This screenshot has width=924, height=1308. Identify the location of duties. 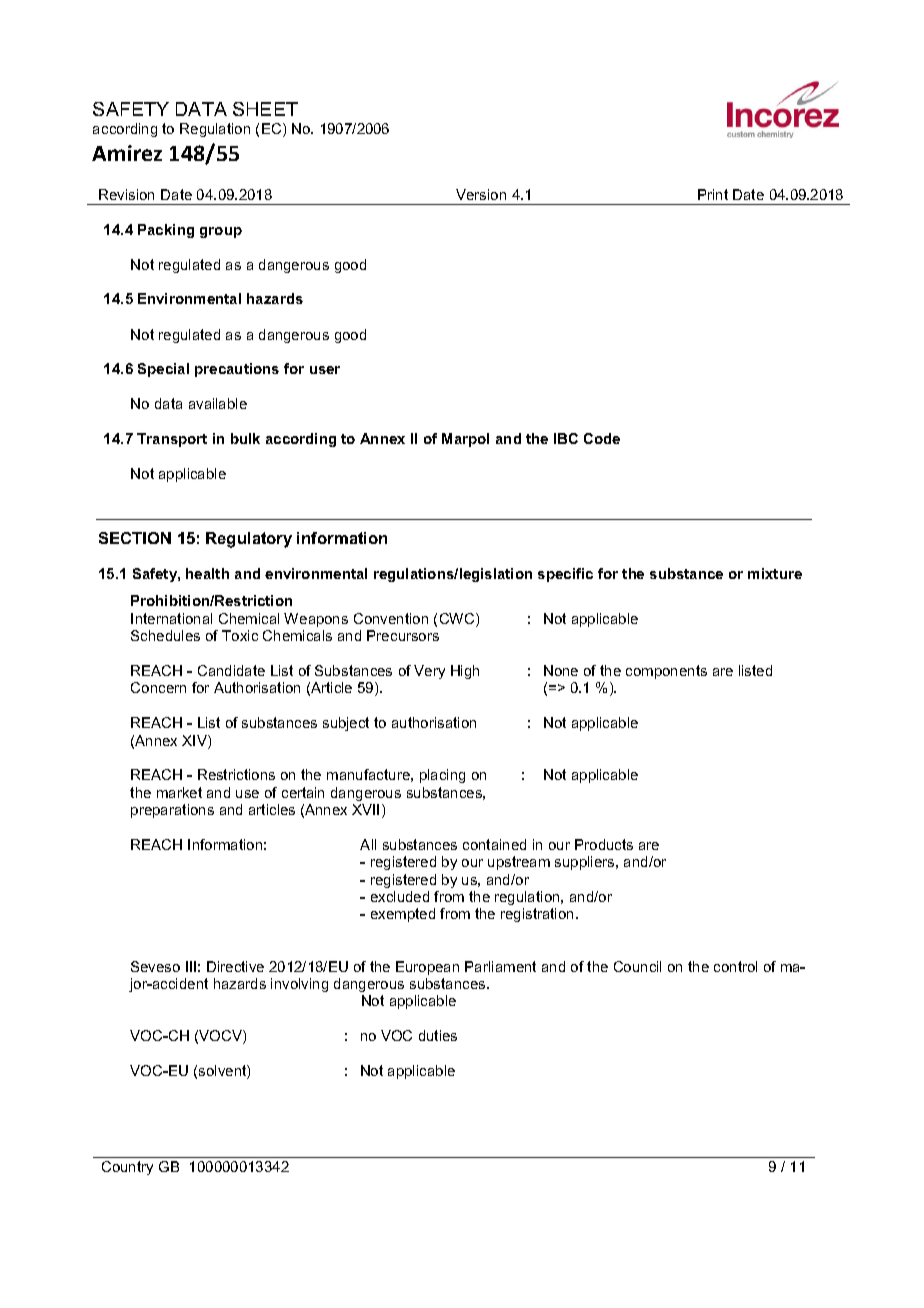
(438, 1035).
